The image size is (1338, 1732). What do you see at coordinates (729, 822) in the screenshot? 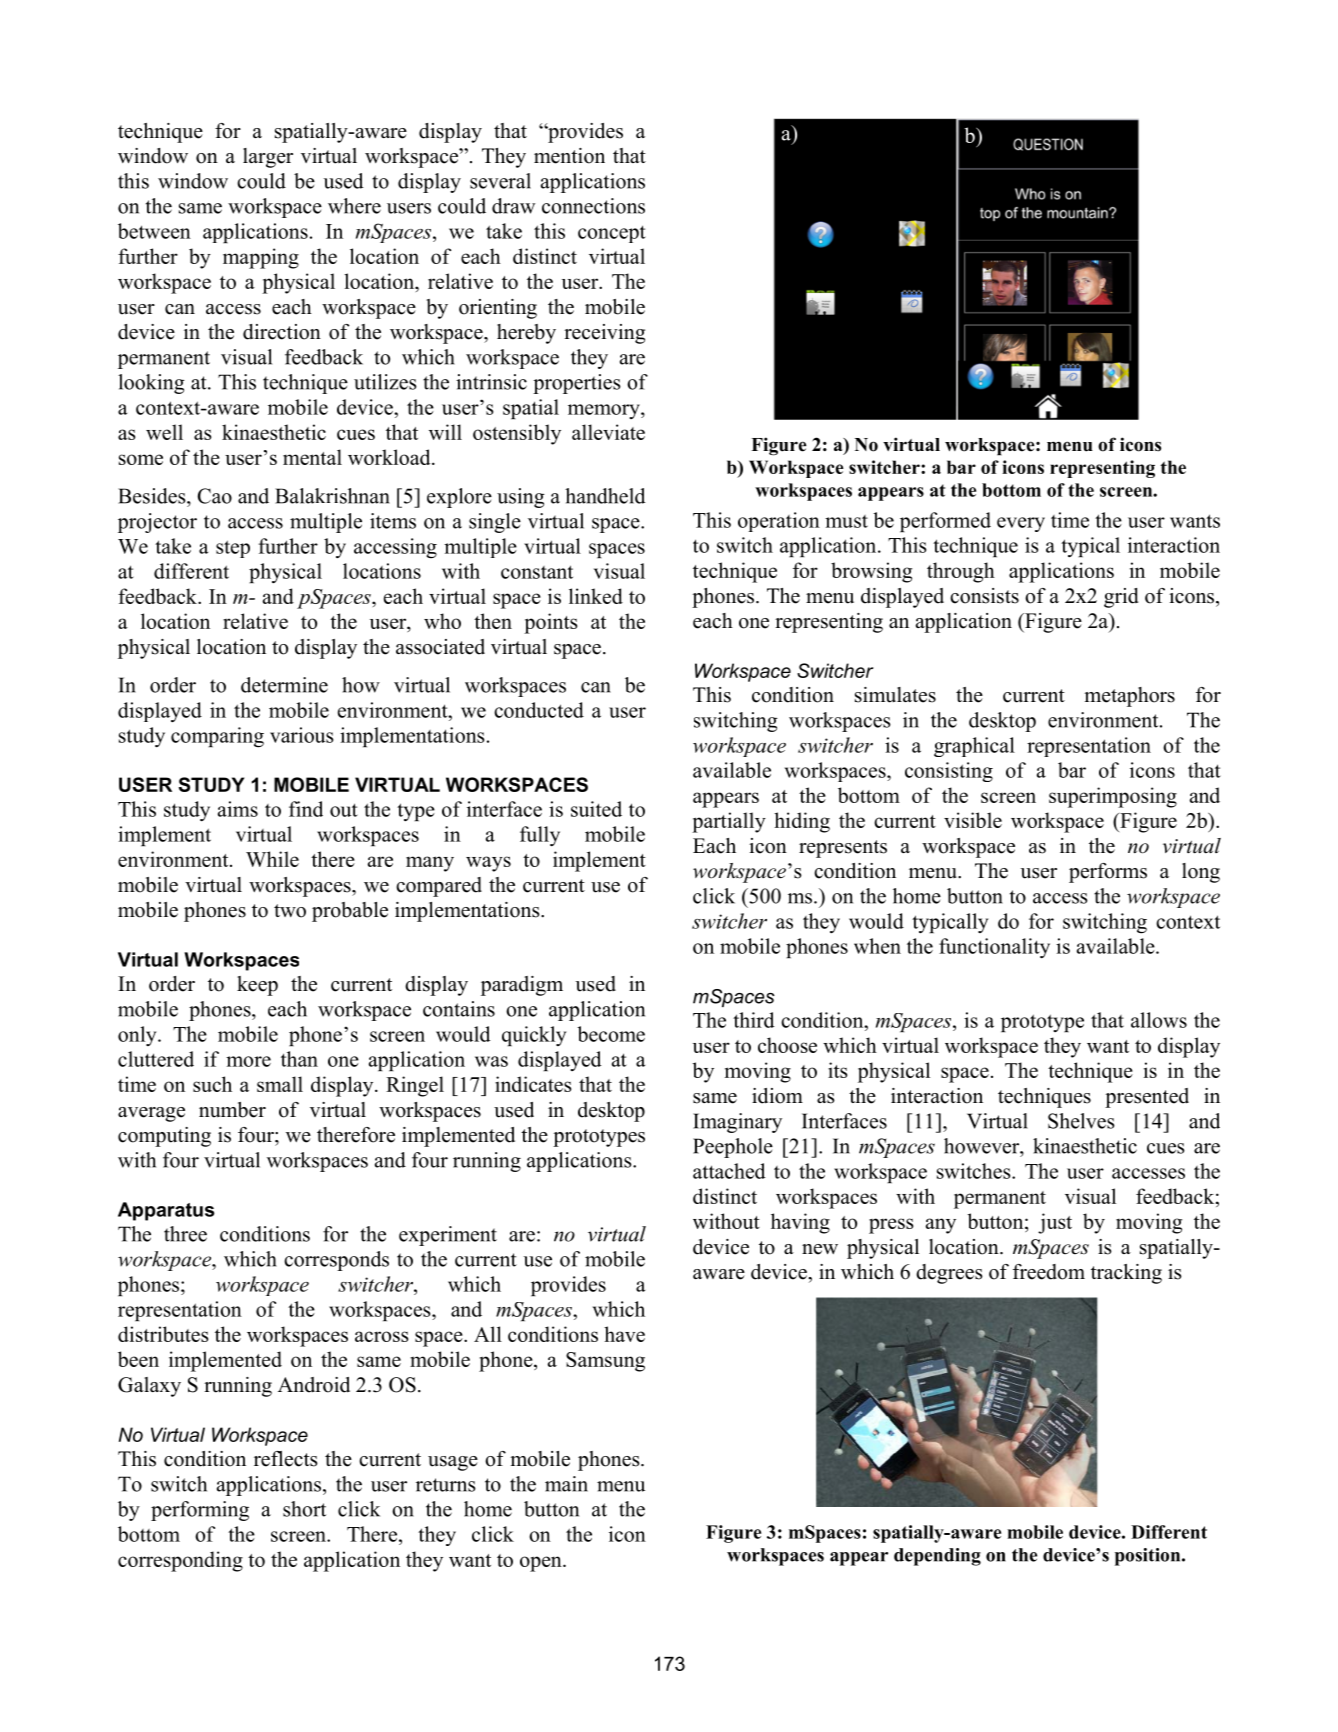
I see `partially` at bounding box center [729, 822].
